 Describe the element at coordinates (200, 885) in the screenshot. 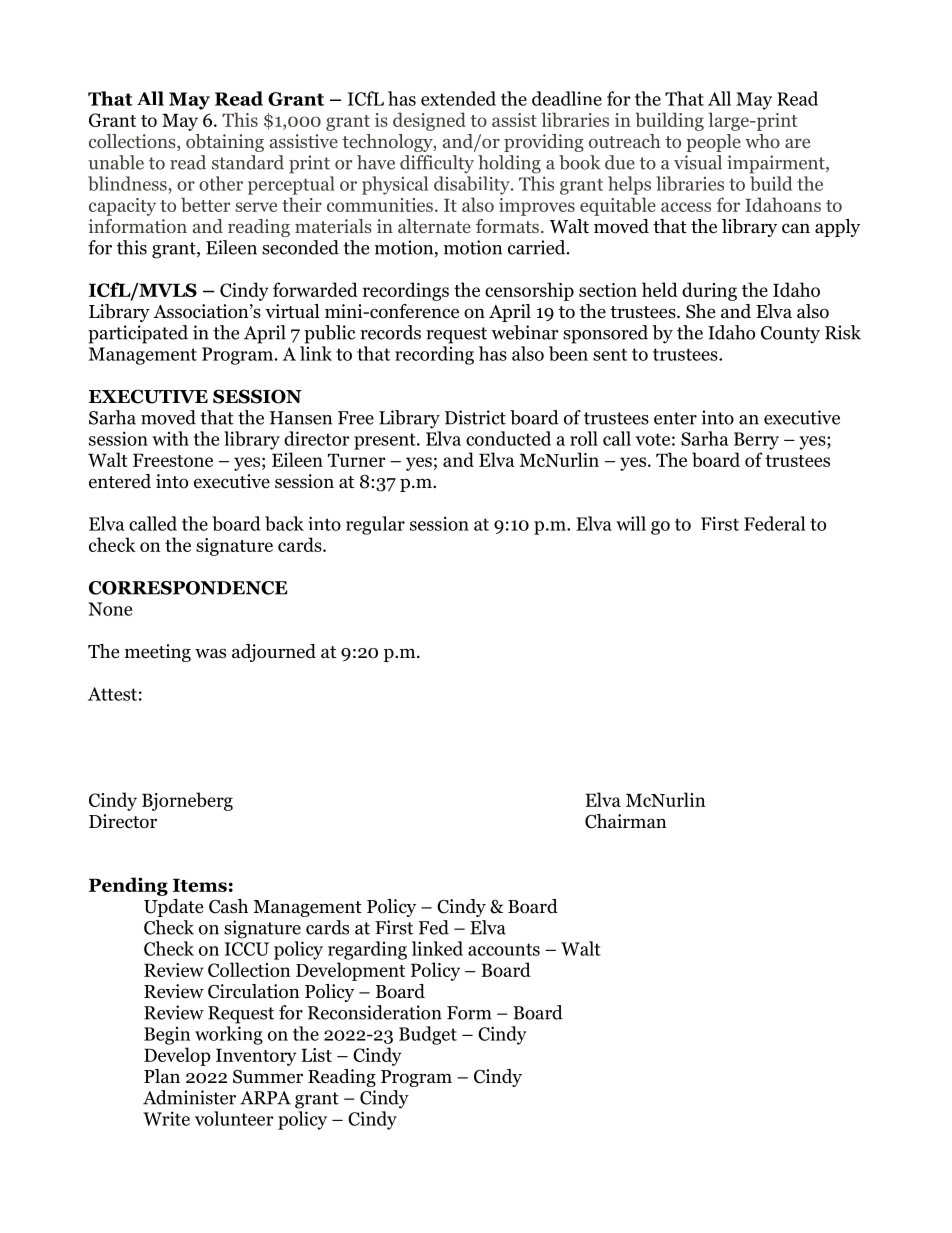

I see `Items` at that location.
